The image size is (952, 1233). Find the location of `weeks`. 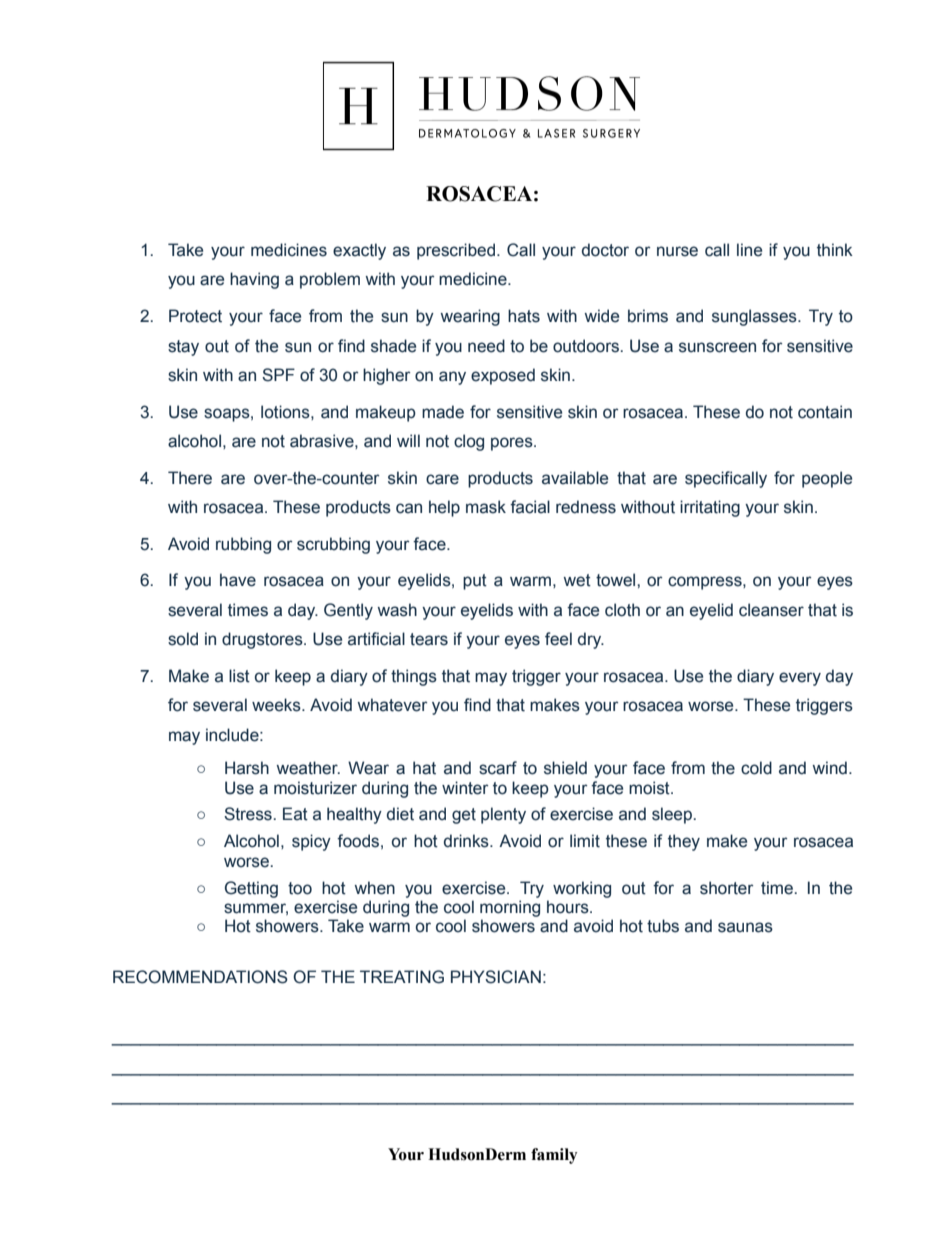

weeks is located at coordinates (277, 705).
